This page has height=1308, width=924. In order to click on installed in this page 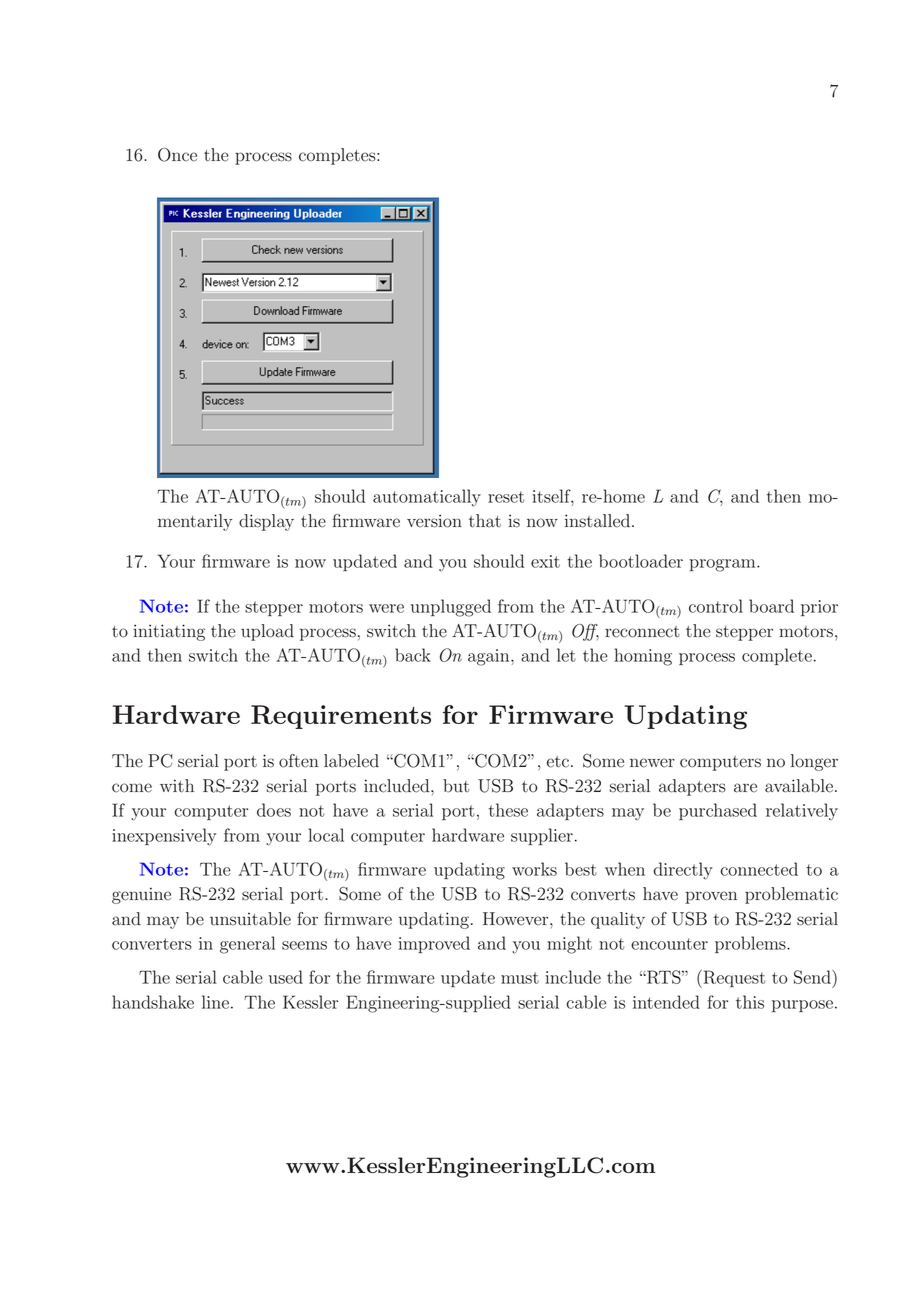, I will do `click(599, 521)`.
